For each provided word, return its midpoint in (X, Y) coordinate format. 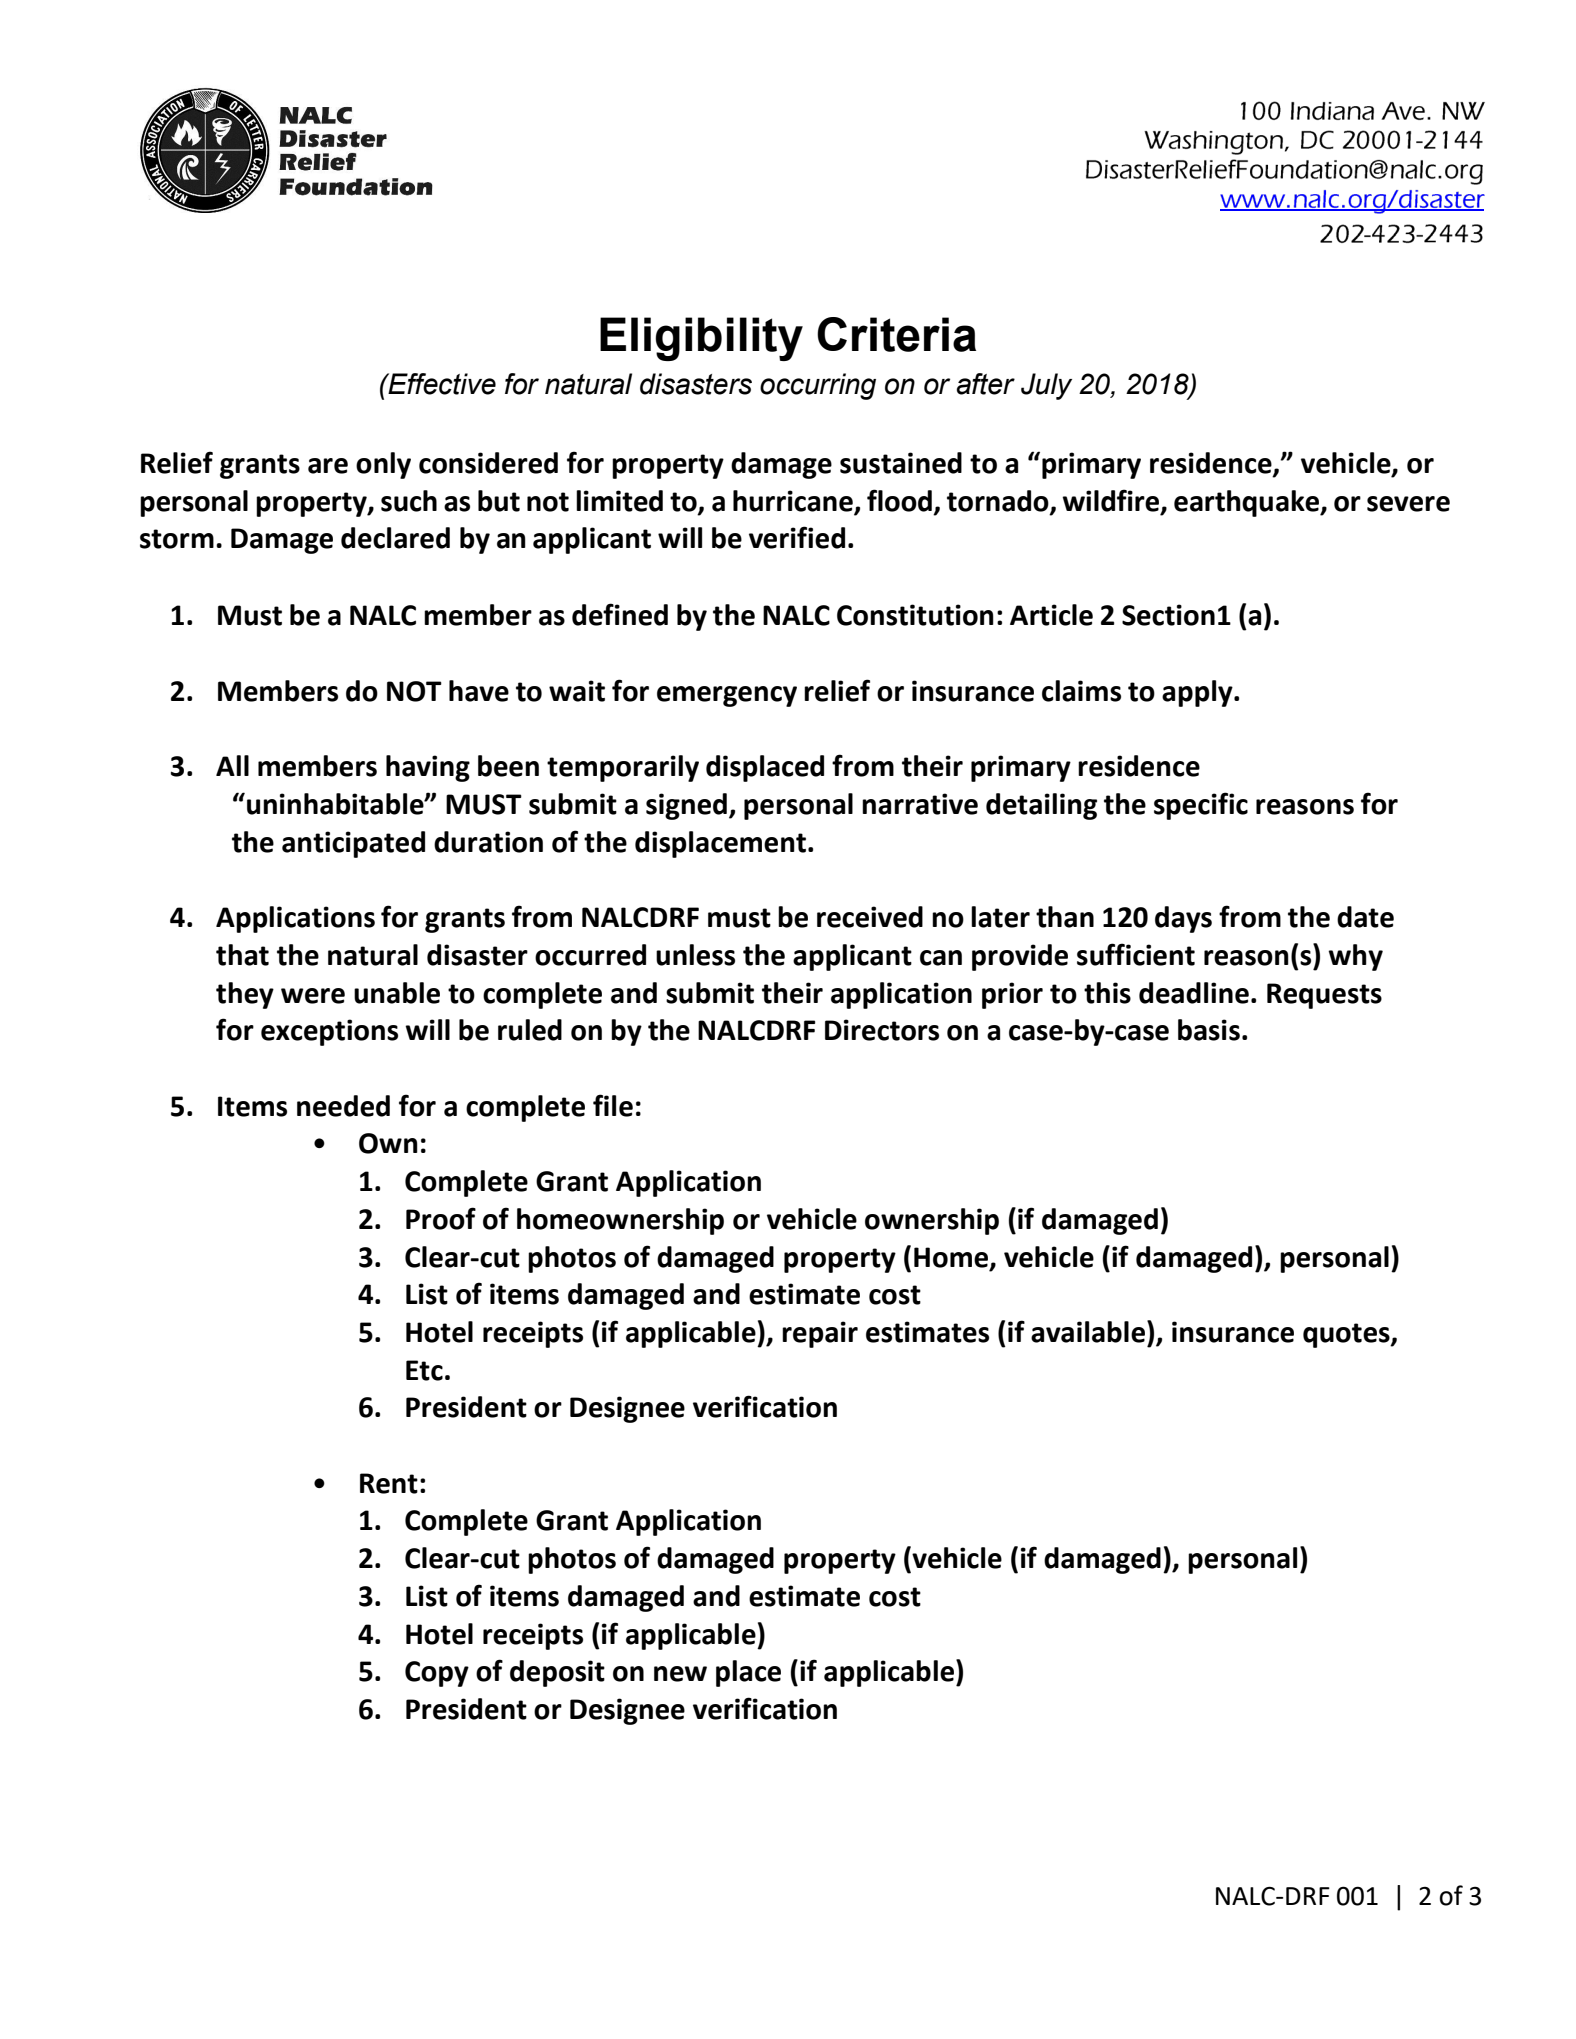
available (1089, 1331)
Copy (437, 1674)
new (680, 1674)
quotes (1347, 1335)
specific (1201, 806)
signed (686, 806)
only (383, 465)
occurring (818, 386)
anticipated (353, 844)
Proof (441, 1218)
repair (820, 1334)
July (1046, 386)
